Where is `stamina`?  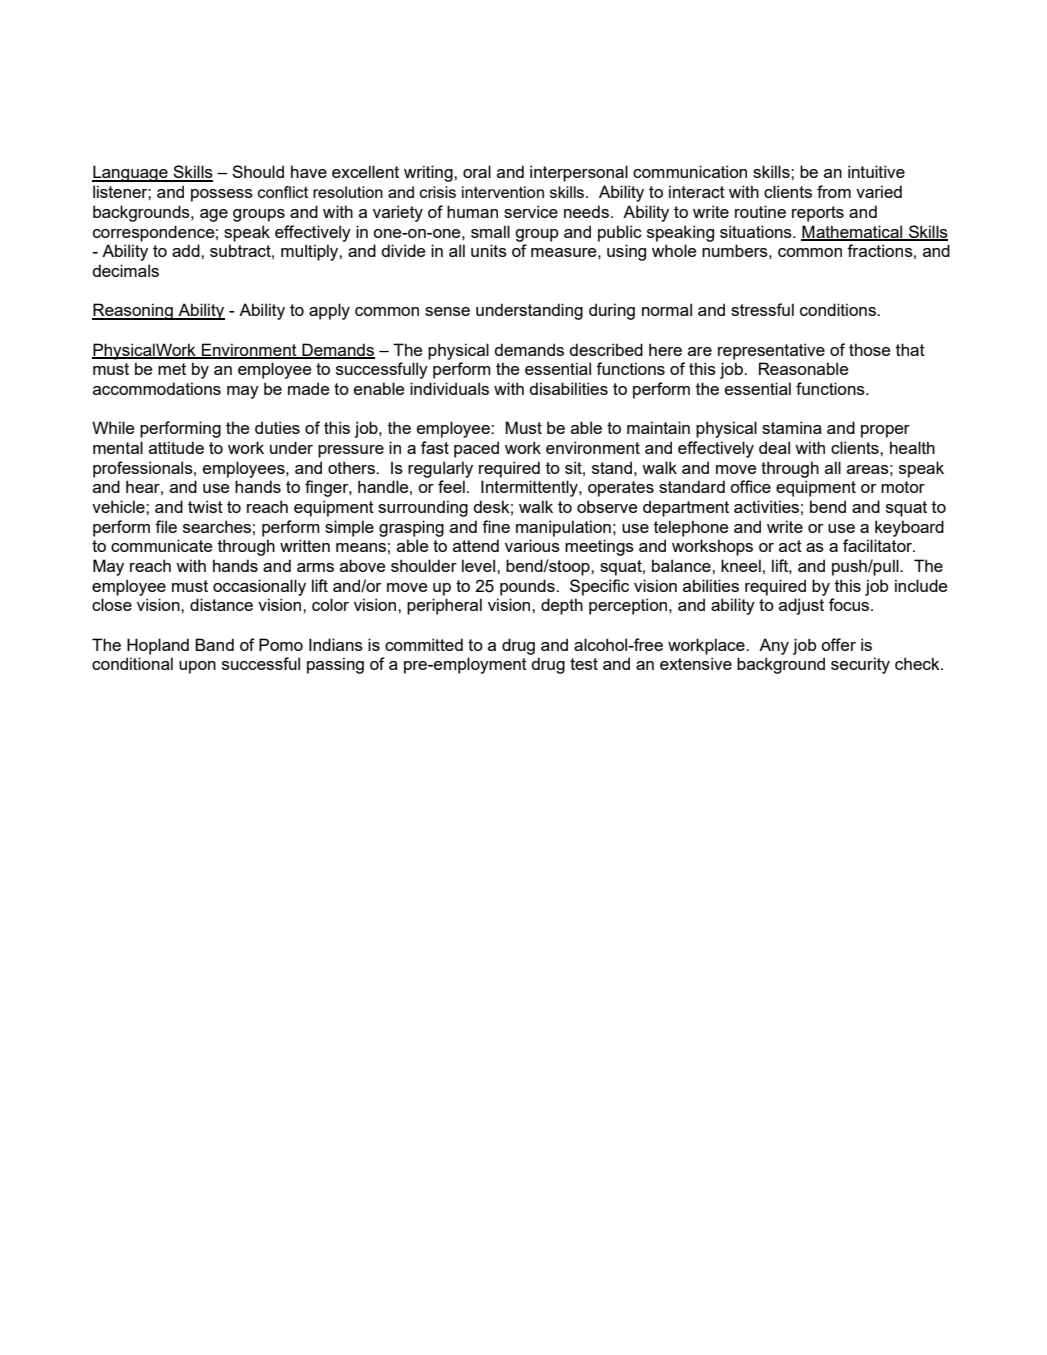 stamina is located at coordinates (792, 427).
